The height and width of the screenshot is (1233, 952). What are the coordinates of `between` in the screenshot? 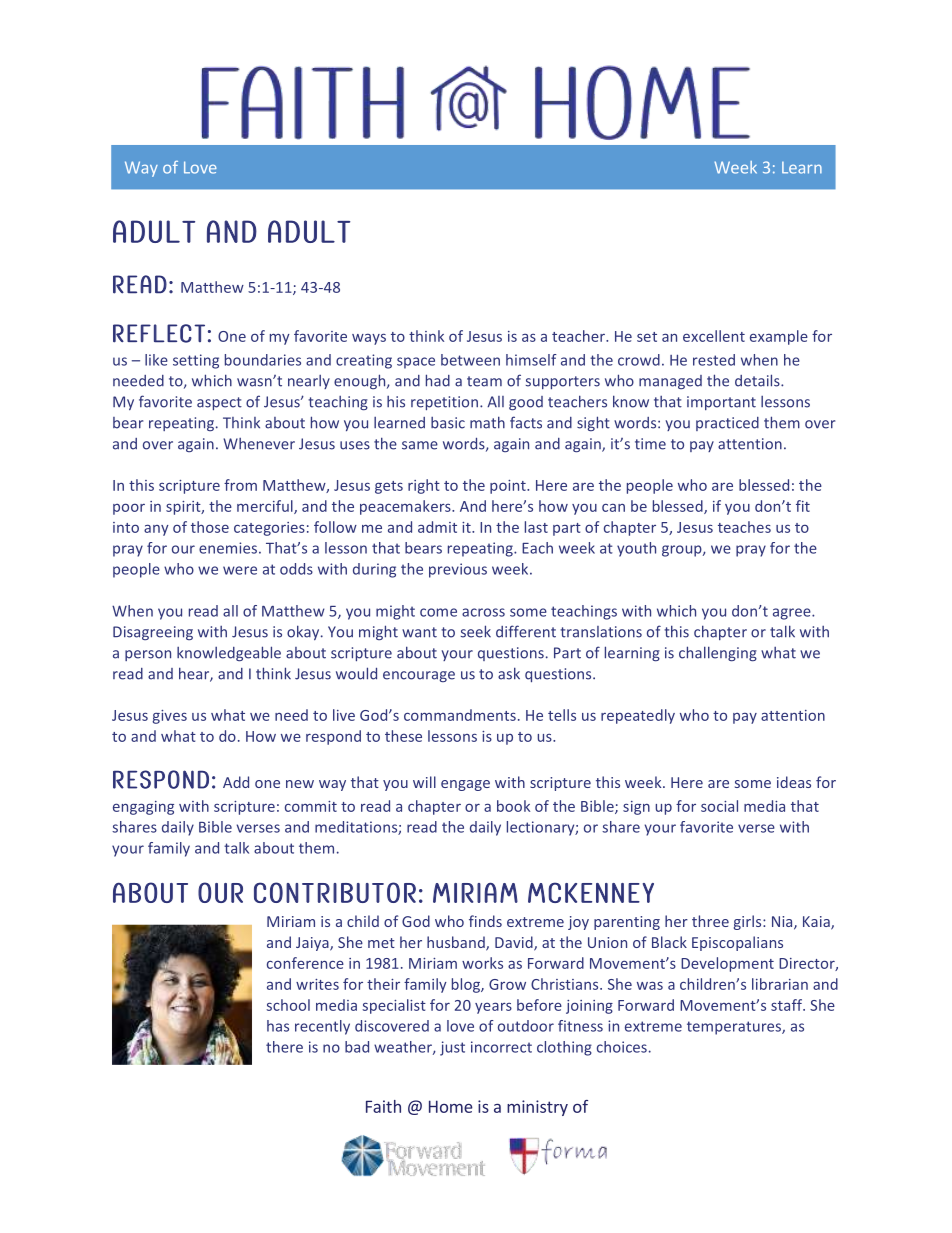 It's located at (470, 360).
